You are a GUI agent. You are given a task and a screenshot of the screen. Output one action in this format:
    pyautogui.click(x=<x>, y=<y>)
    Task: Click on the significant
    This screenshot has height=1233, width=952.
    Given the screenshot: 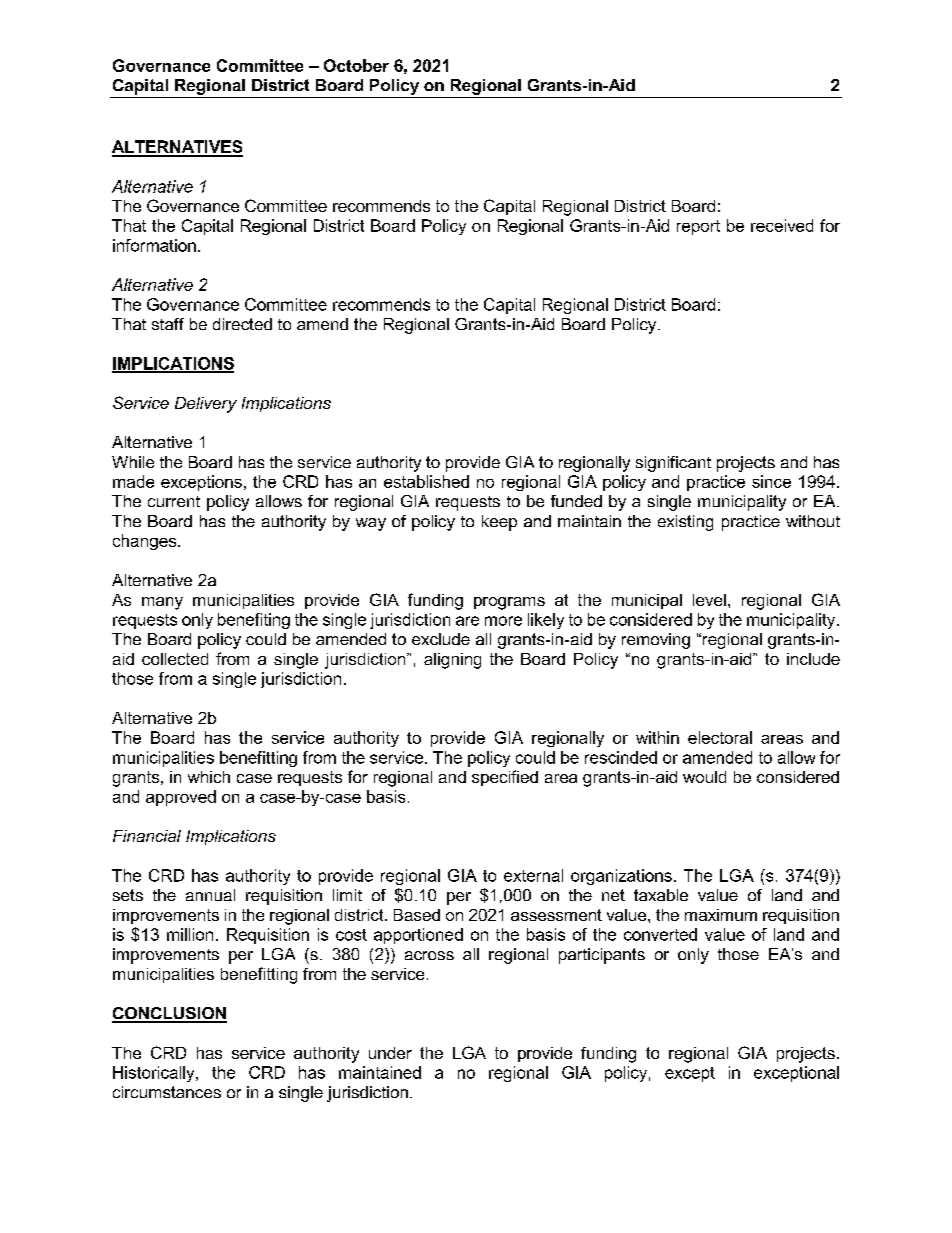 What is the action you would take?
    pyautogui.click(x=673, y=464)
